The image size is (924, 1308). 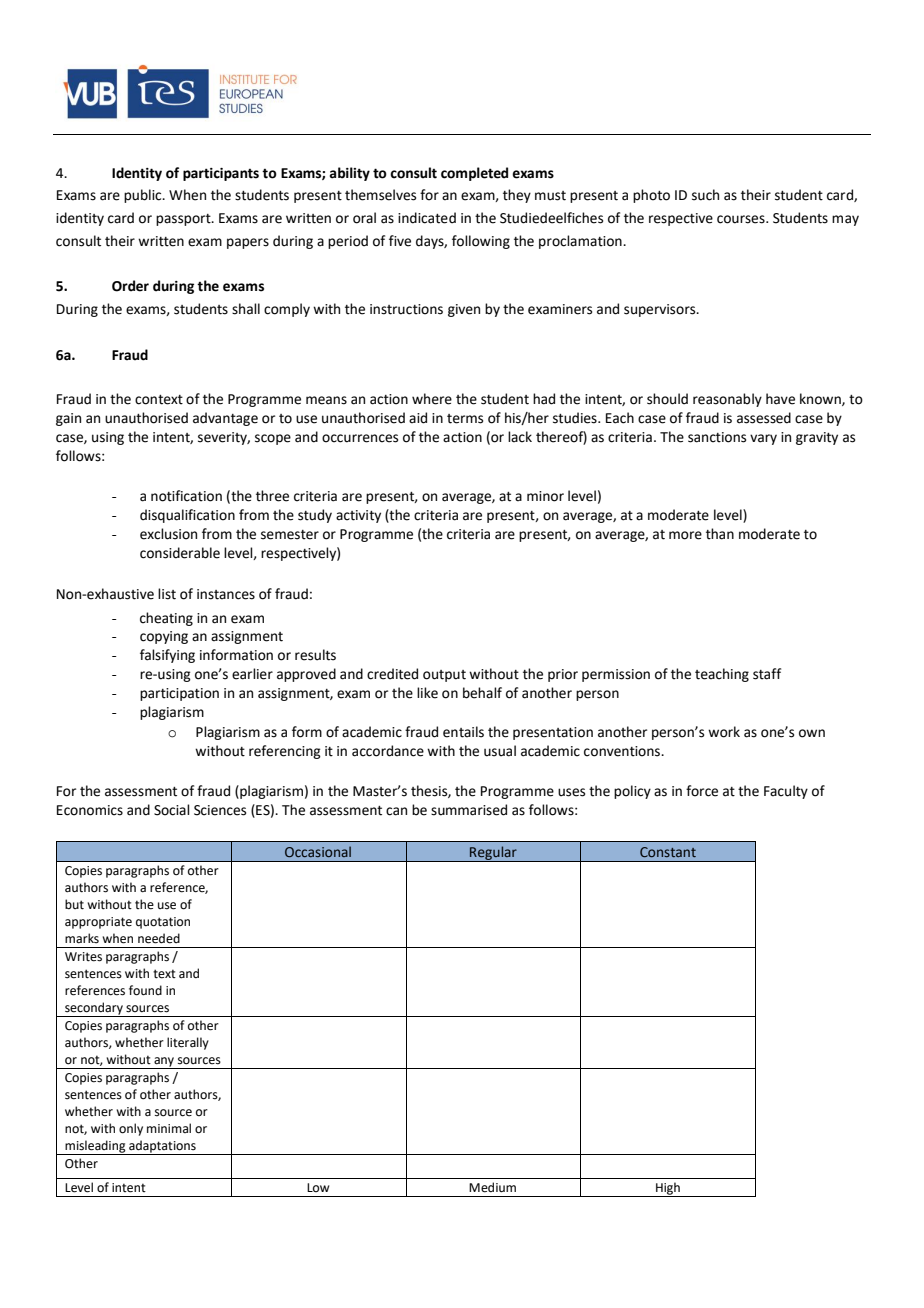 I want to click on participation, so click(x=179, y=694).
